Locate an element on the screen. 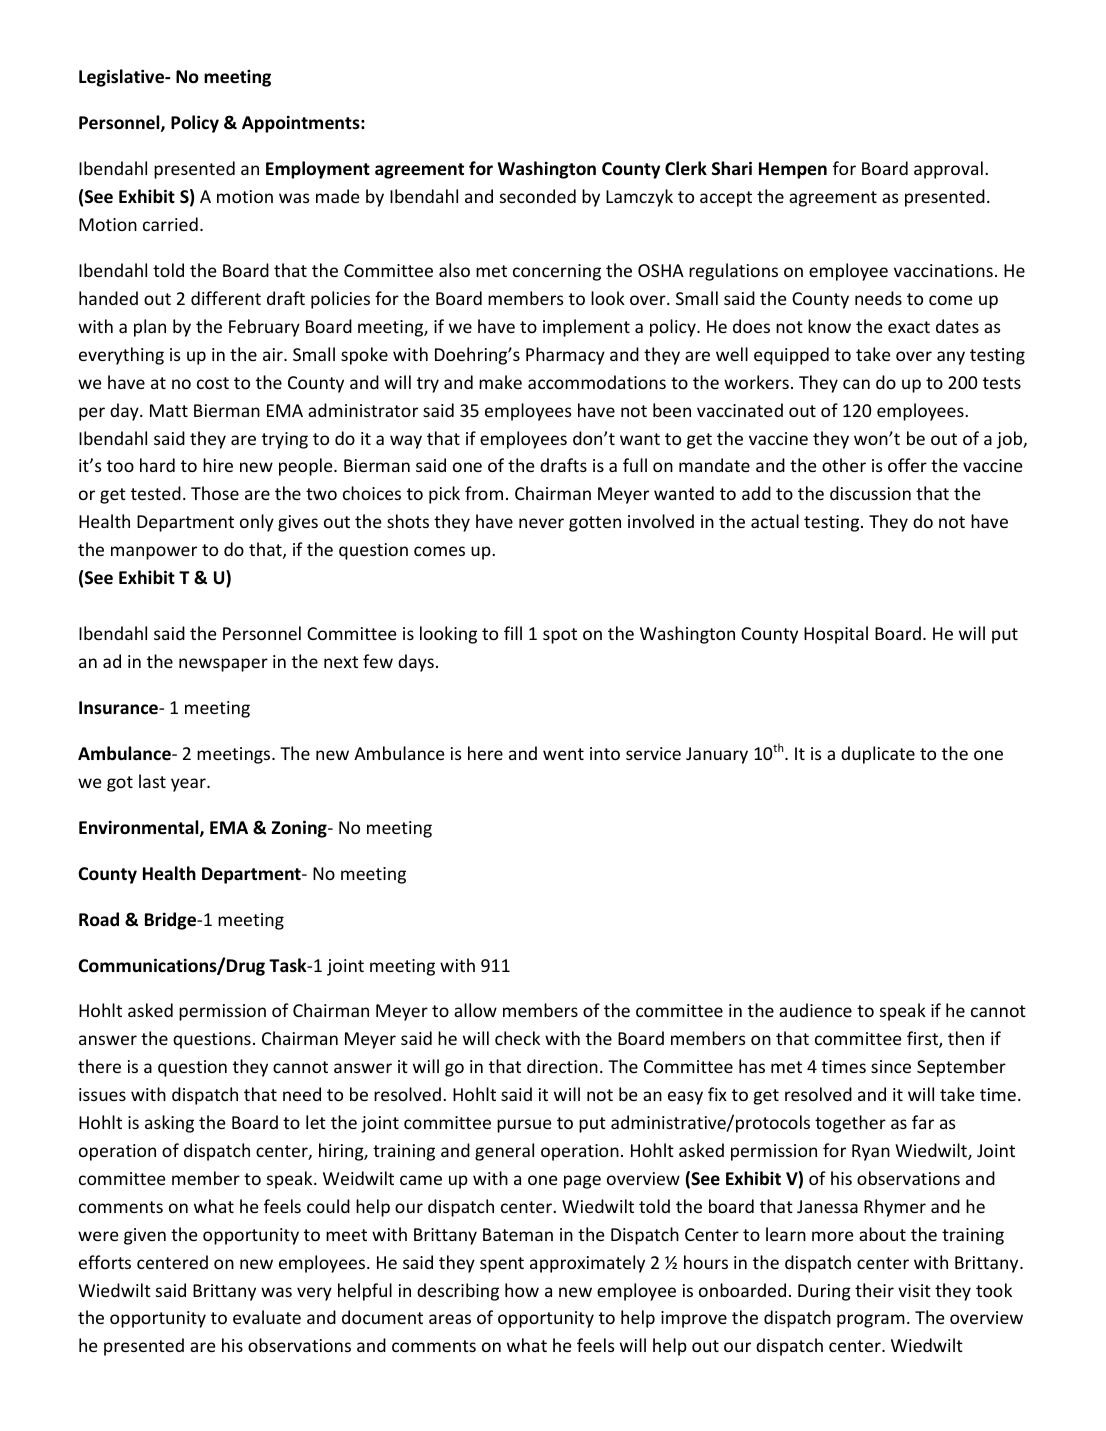  how is located at coordinates (522, 1290).
